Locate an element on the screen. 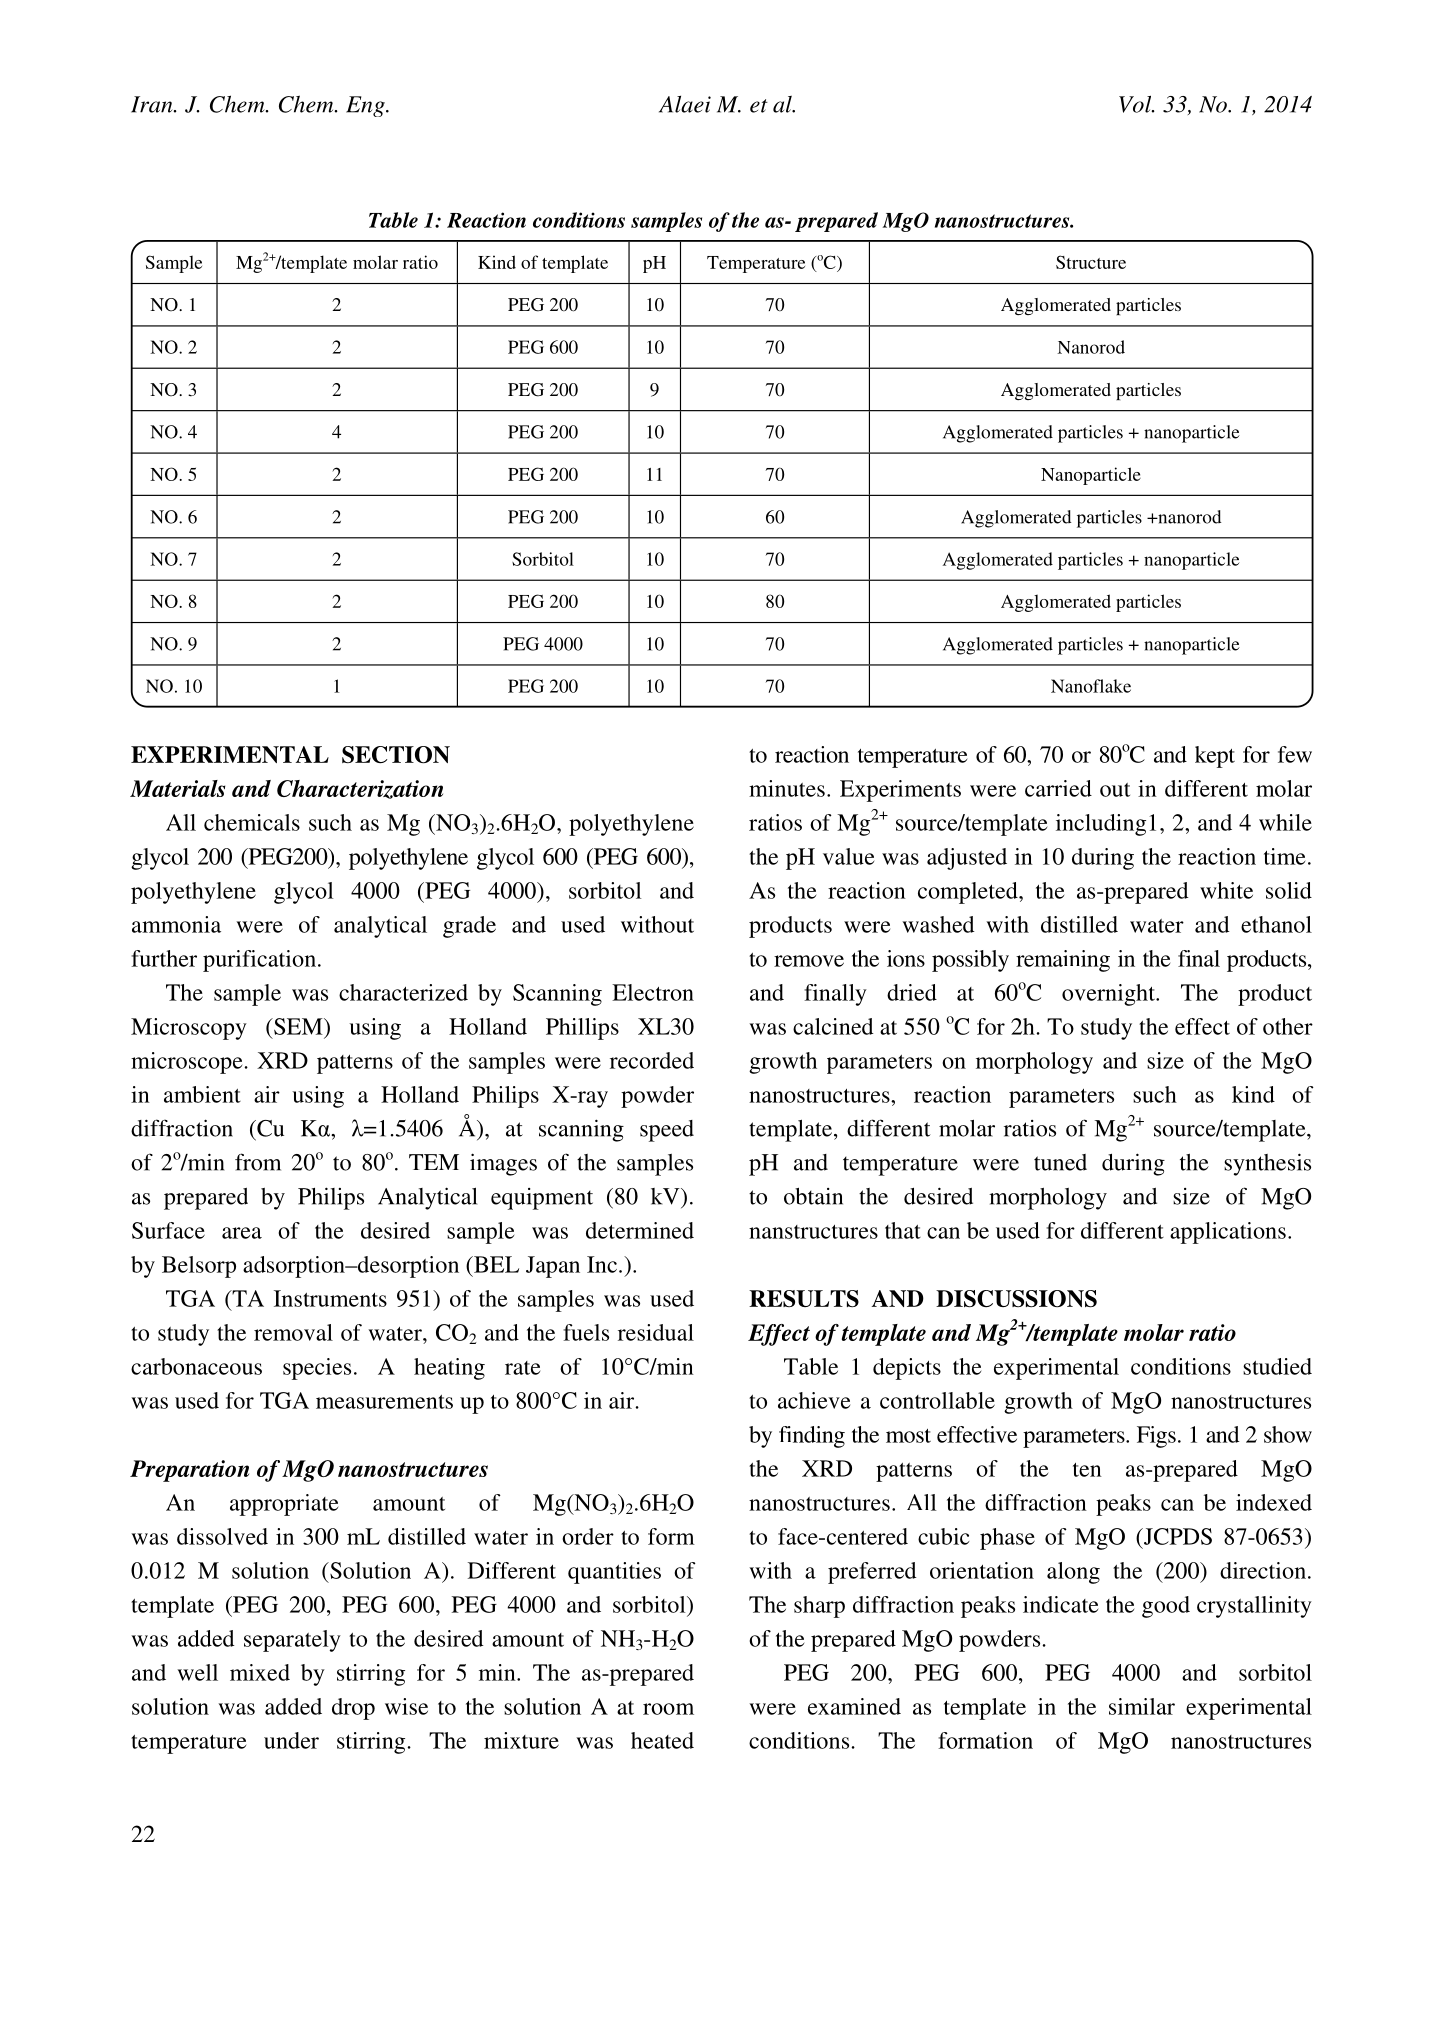  kept is located at coordinates (1215, 757).
